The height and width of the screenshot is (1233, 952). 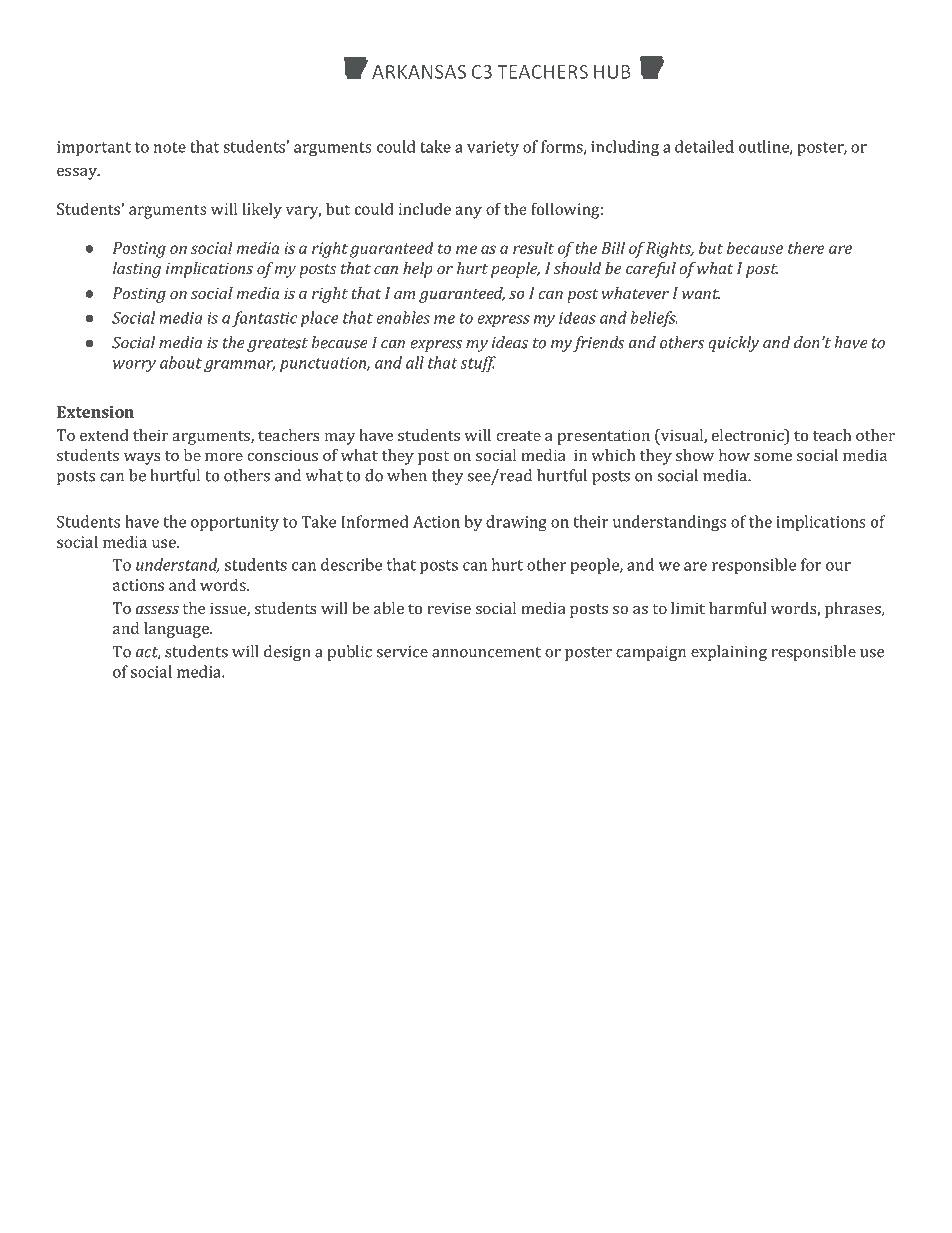 I want to click on note, so click(x=170, y=147).
